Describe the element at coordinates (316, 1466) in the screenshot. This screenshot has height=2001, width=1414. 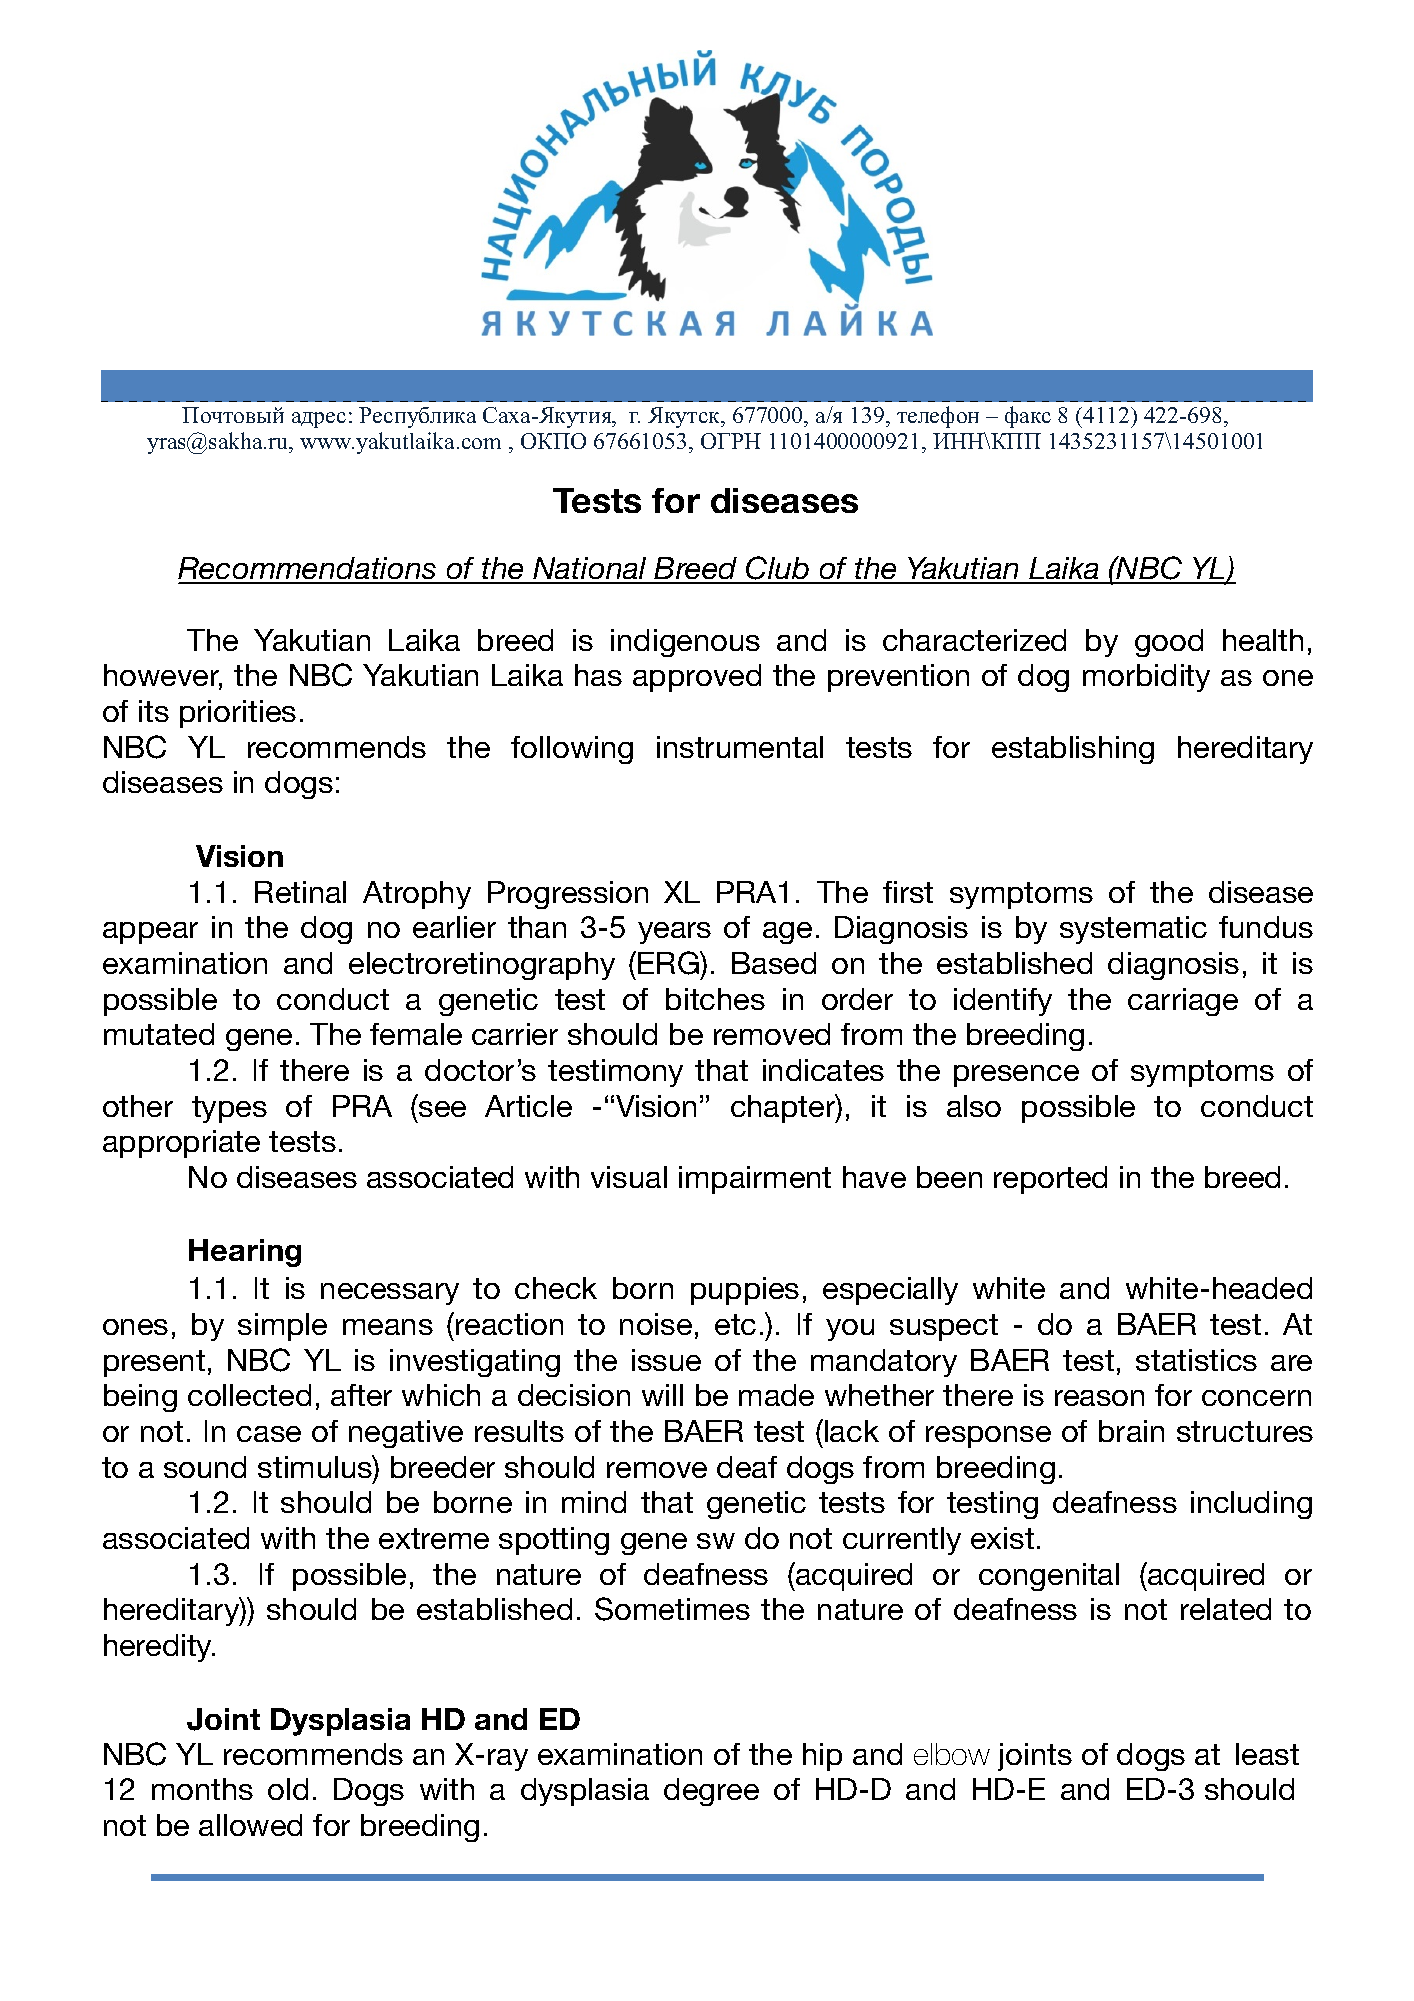
I see `stimulus` at that location.
